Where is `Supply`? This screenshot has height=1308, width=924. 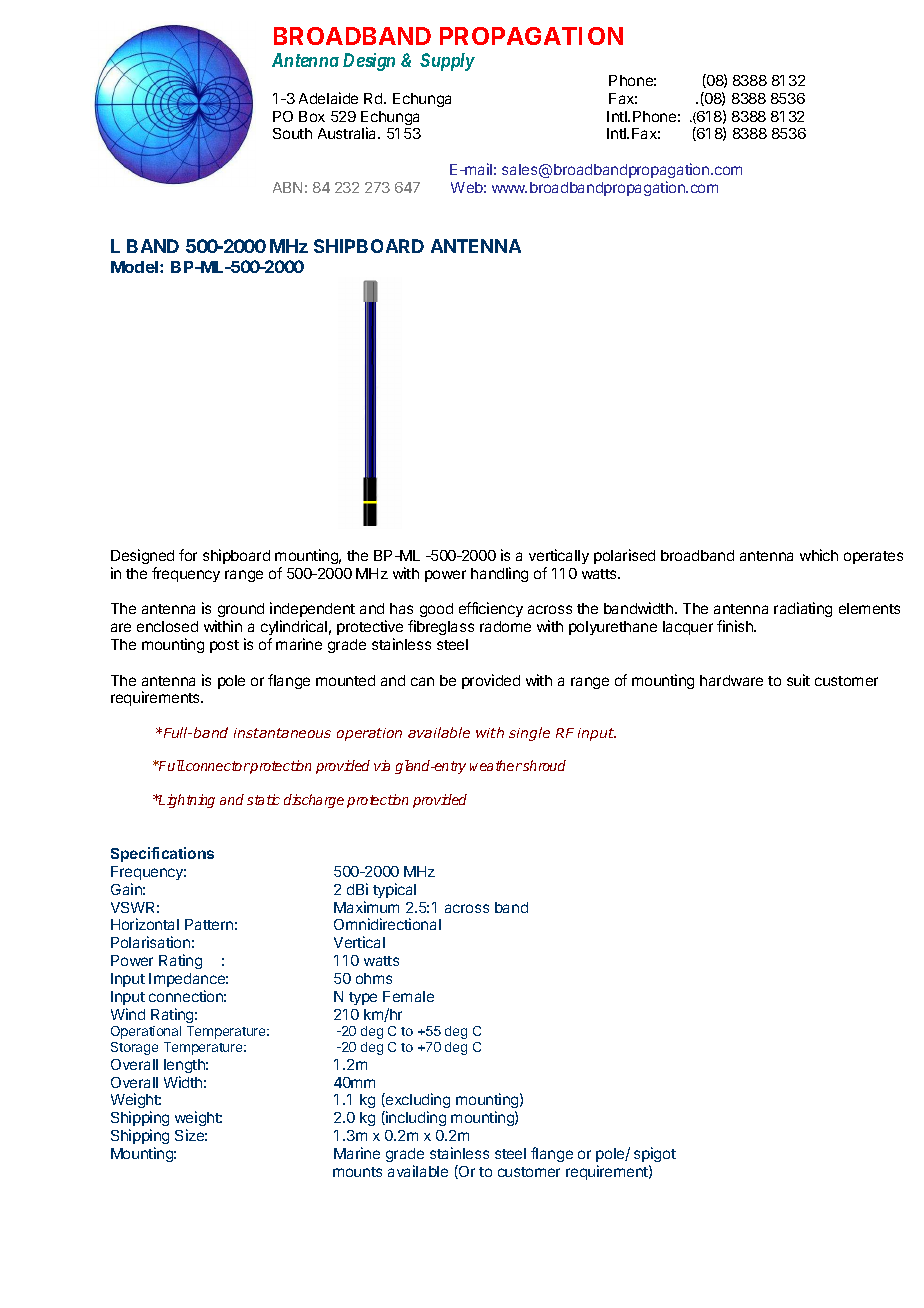 Supply is located at coordinates (447, 62).
